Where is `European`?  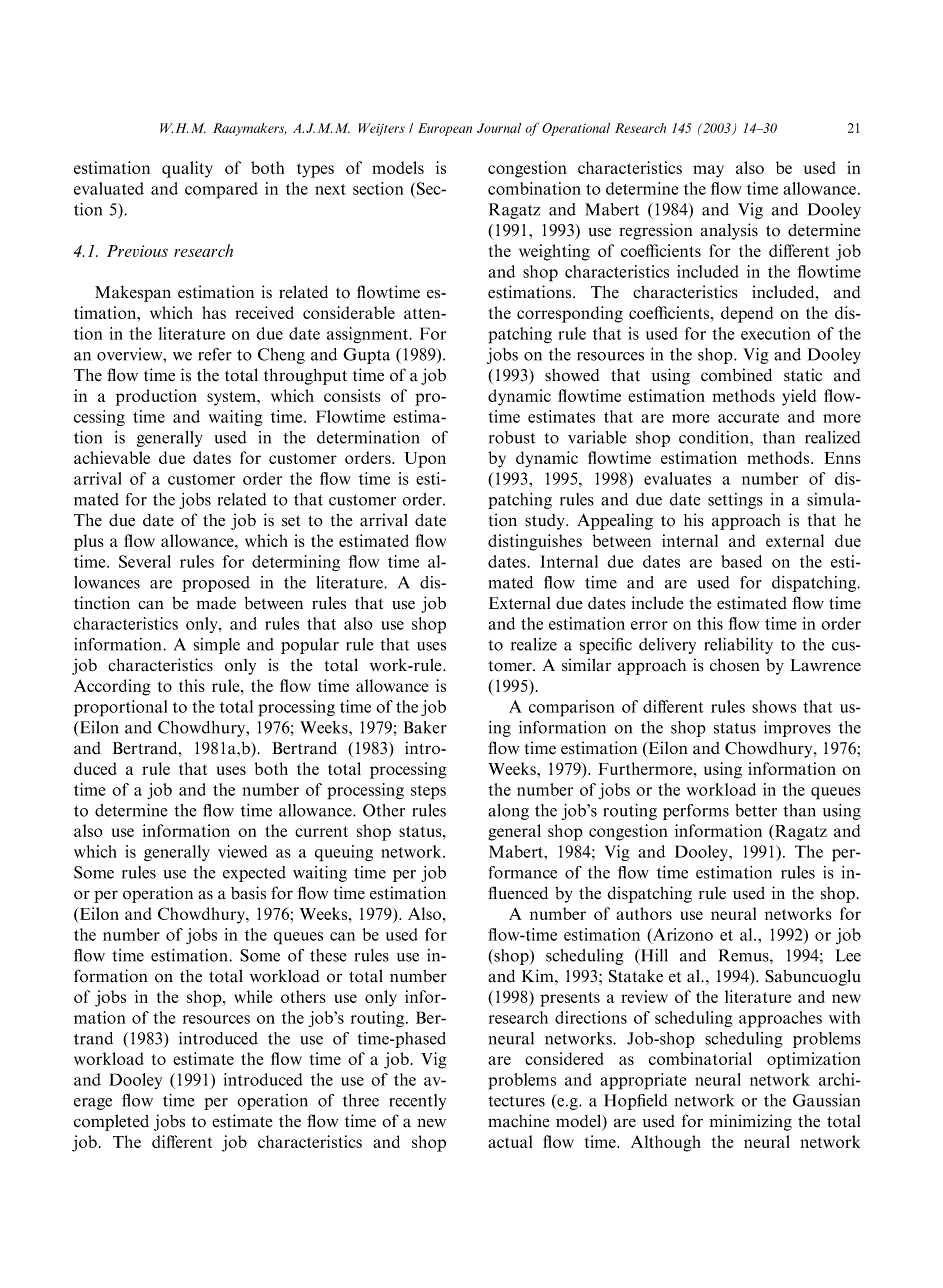
European is located at coordinates (445, 129).
